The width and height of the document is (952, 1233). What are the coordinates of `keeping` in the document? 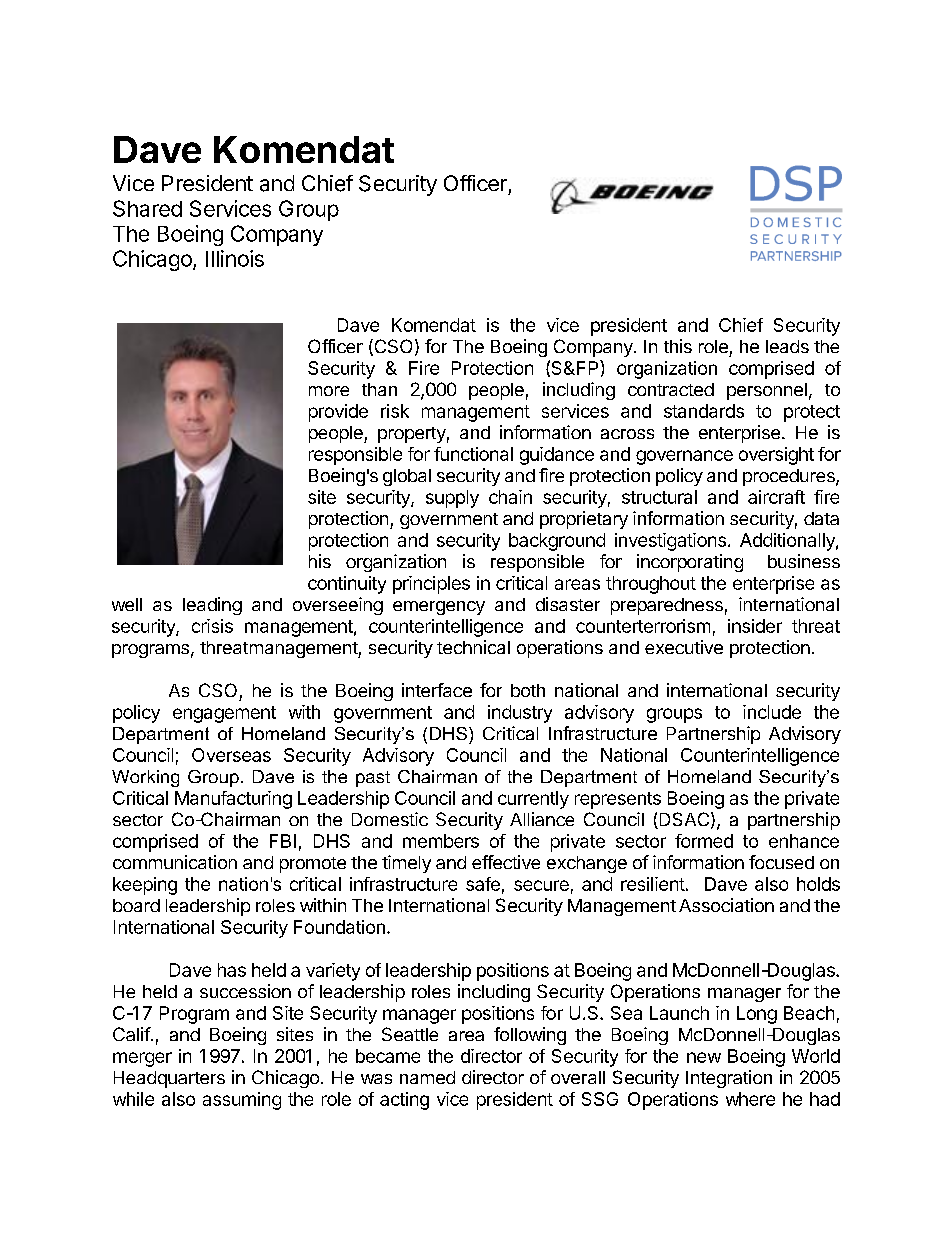 It's located at (145, 886).
